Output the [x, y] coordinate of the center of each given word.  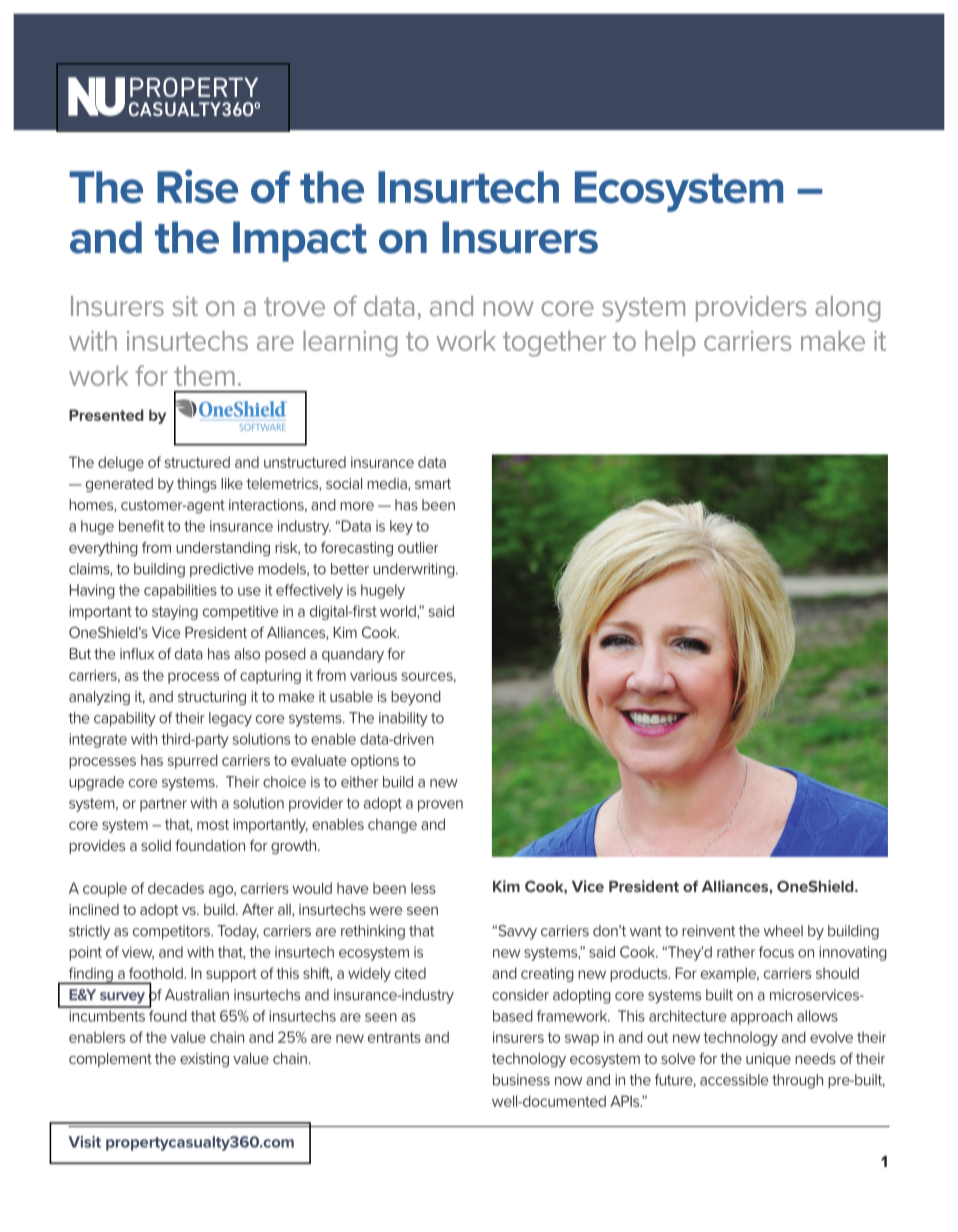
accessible [734, 1080]
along [847, 309]
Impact [300, 241]
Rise [197, 186]
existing [204, 1060]
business [521, 1080]
